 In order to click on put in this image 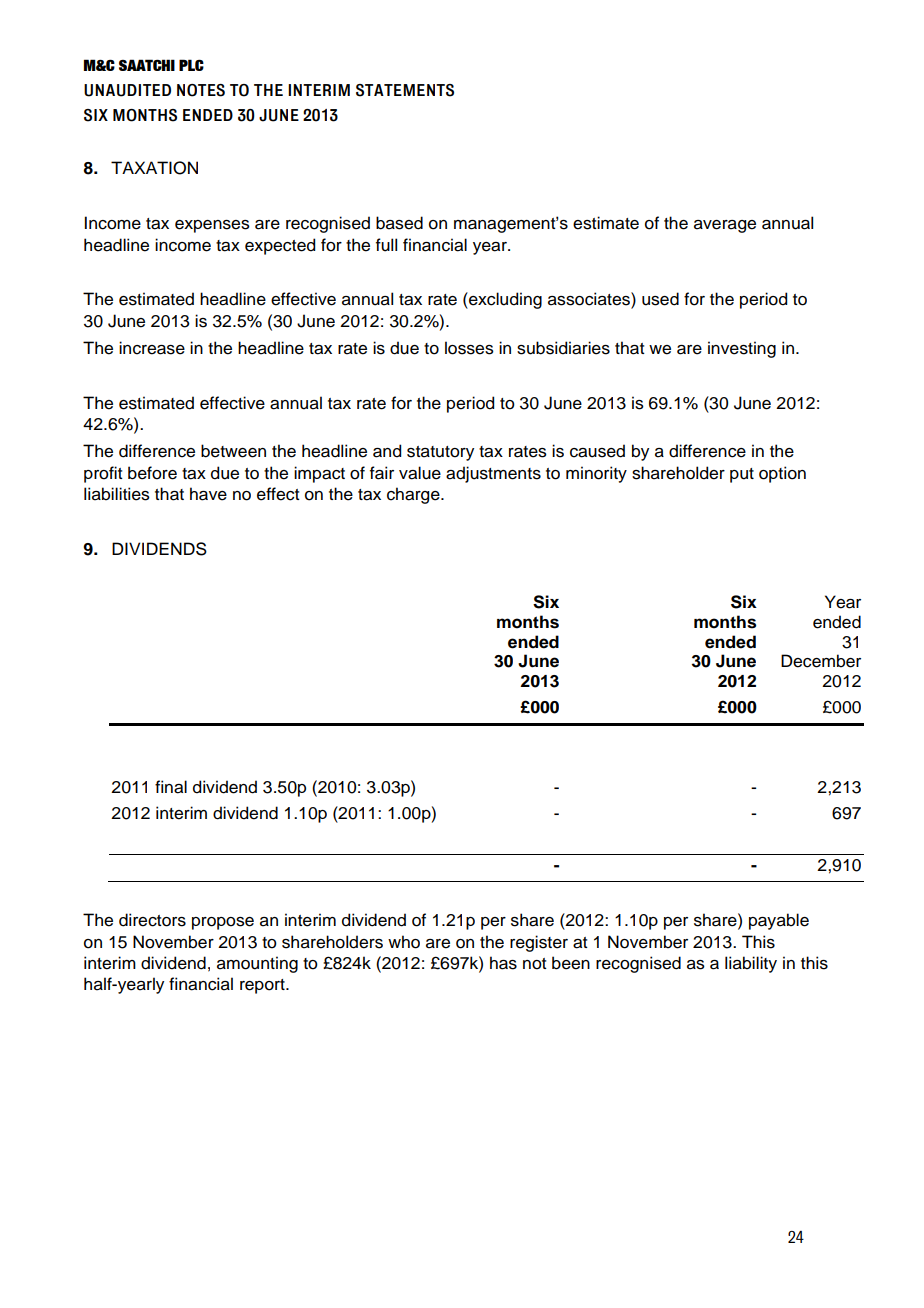, I will do `click(742, 475)`.
